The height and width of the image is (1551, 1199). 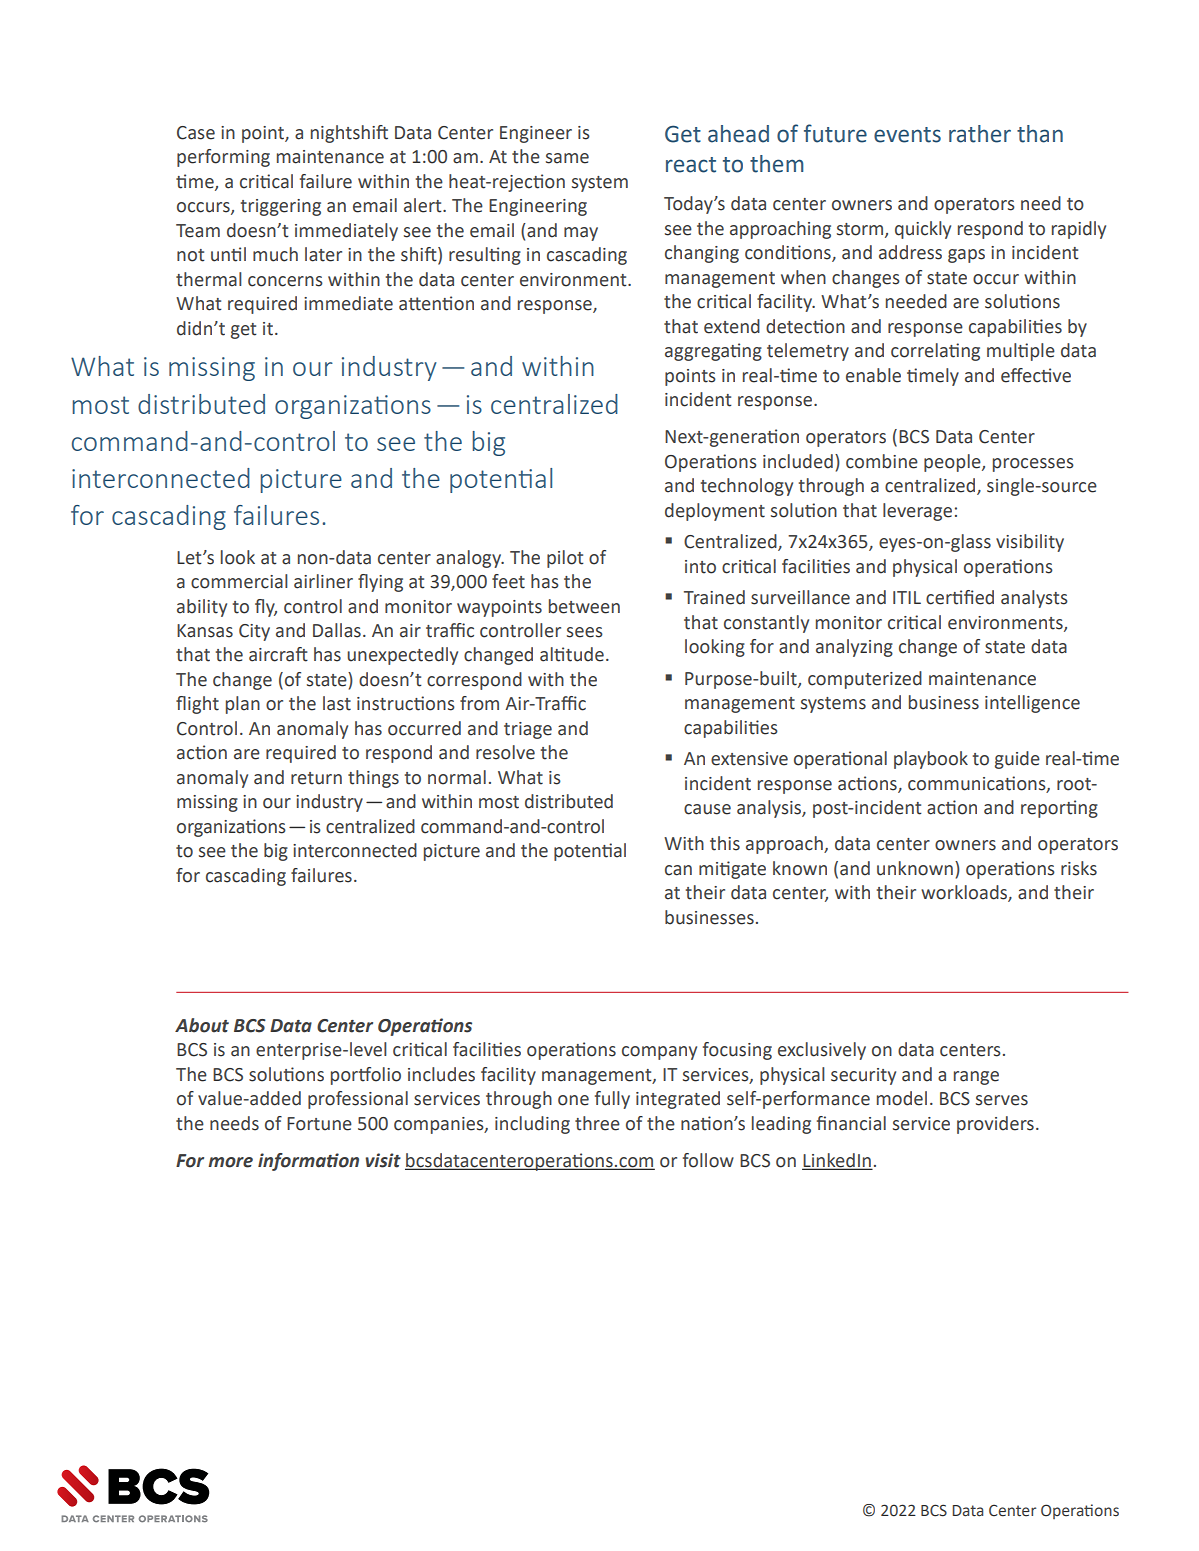 What do you see at coordinates (980, 134) in the image?
I see `rather` at bounding box center [980, 134].
